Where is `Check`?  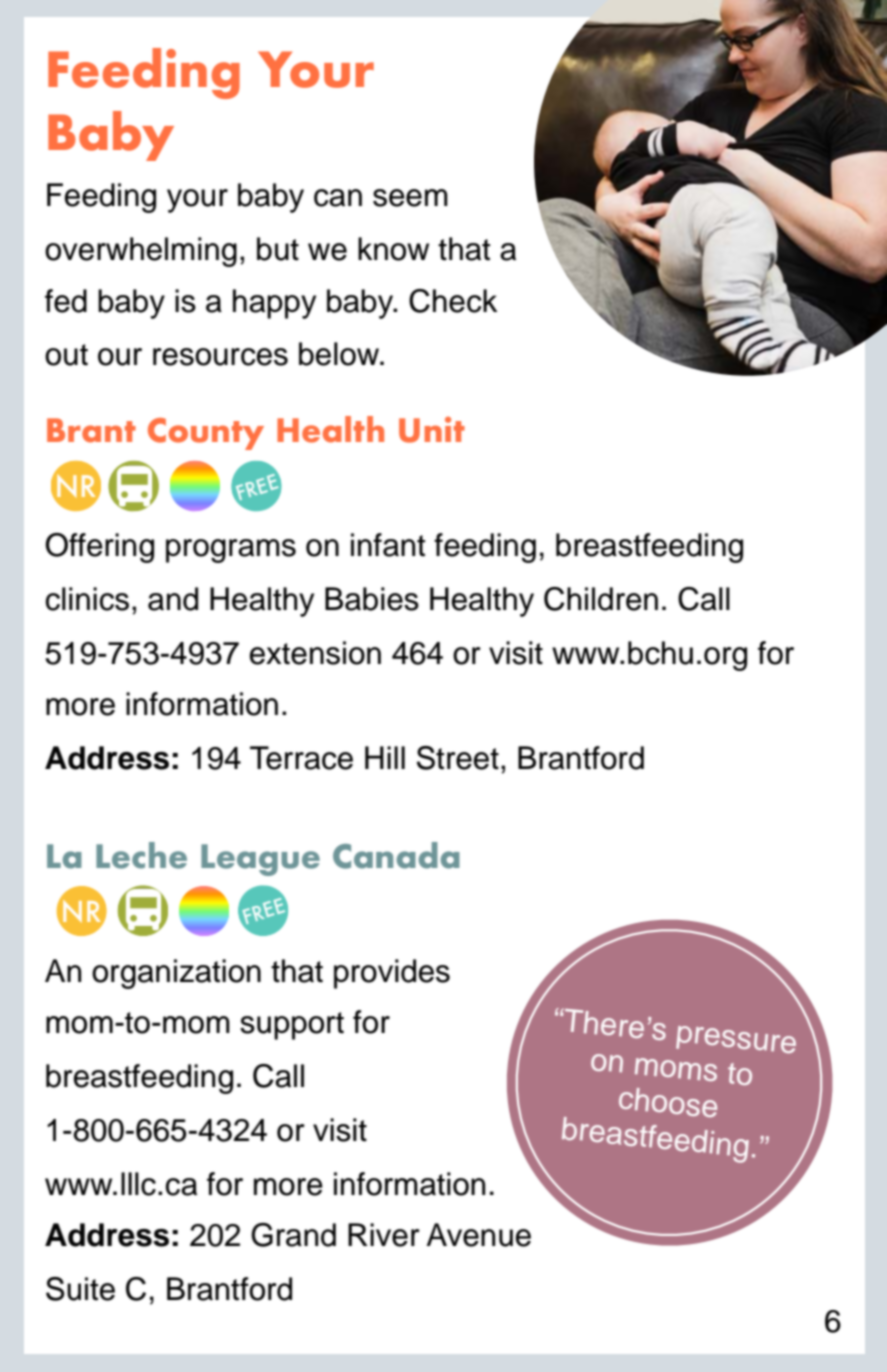 Check is located at coordinates (453, 301).
